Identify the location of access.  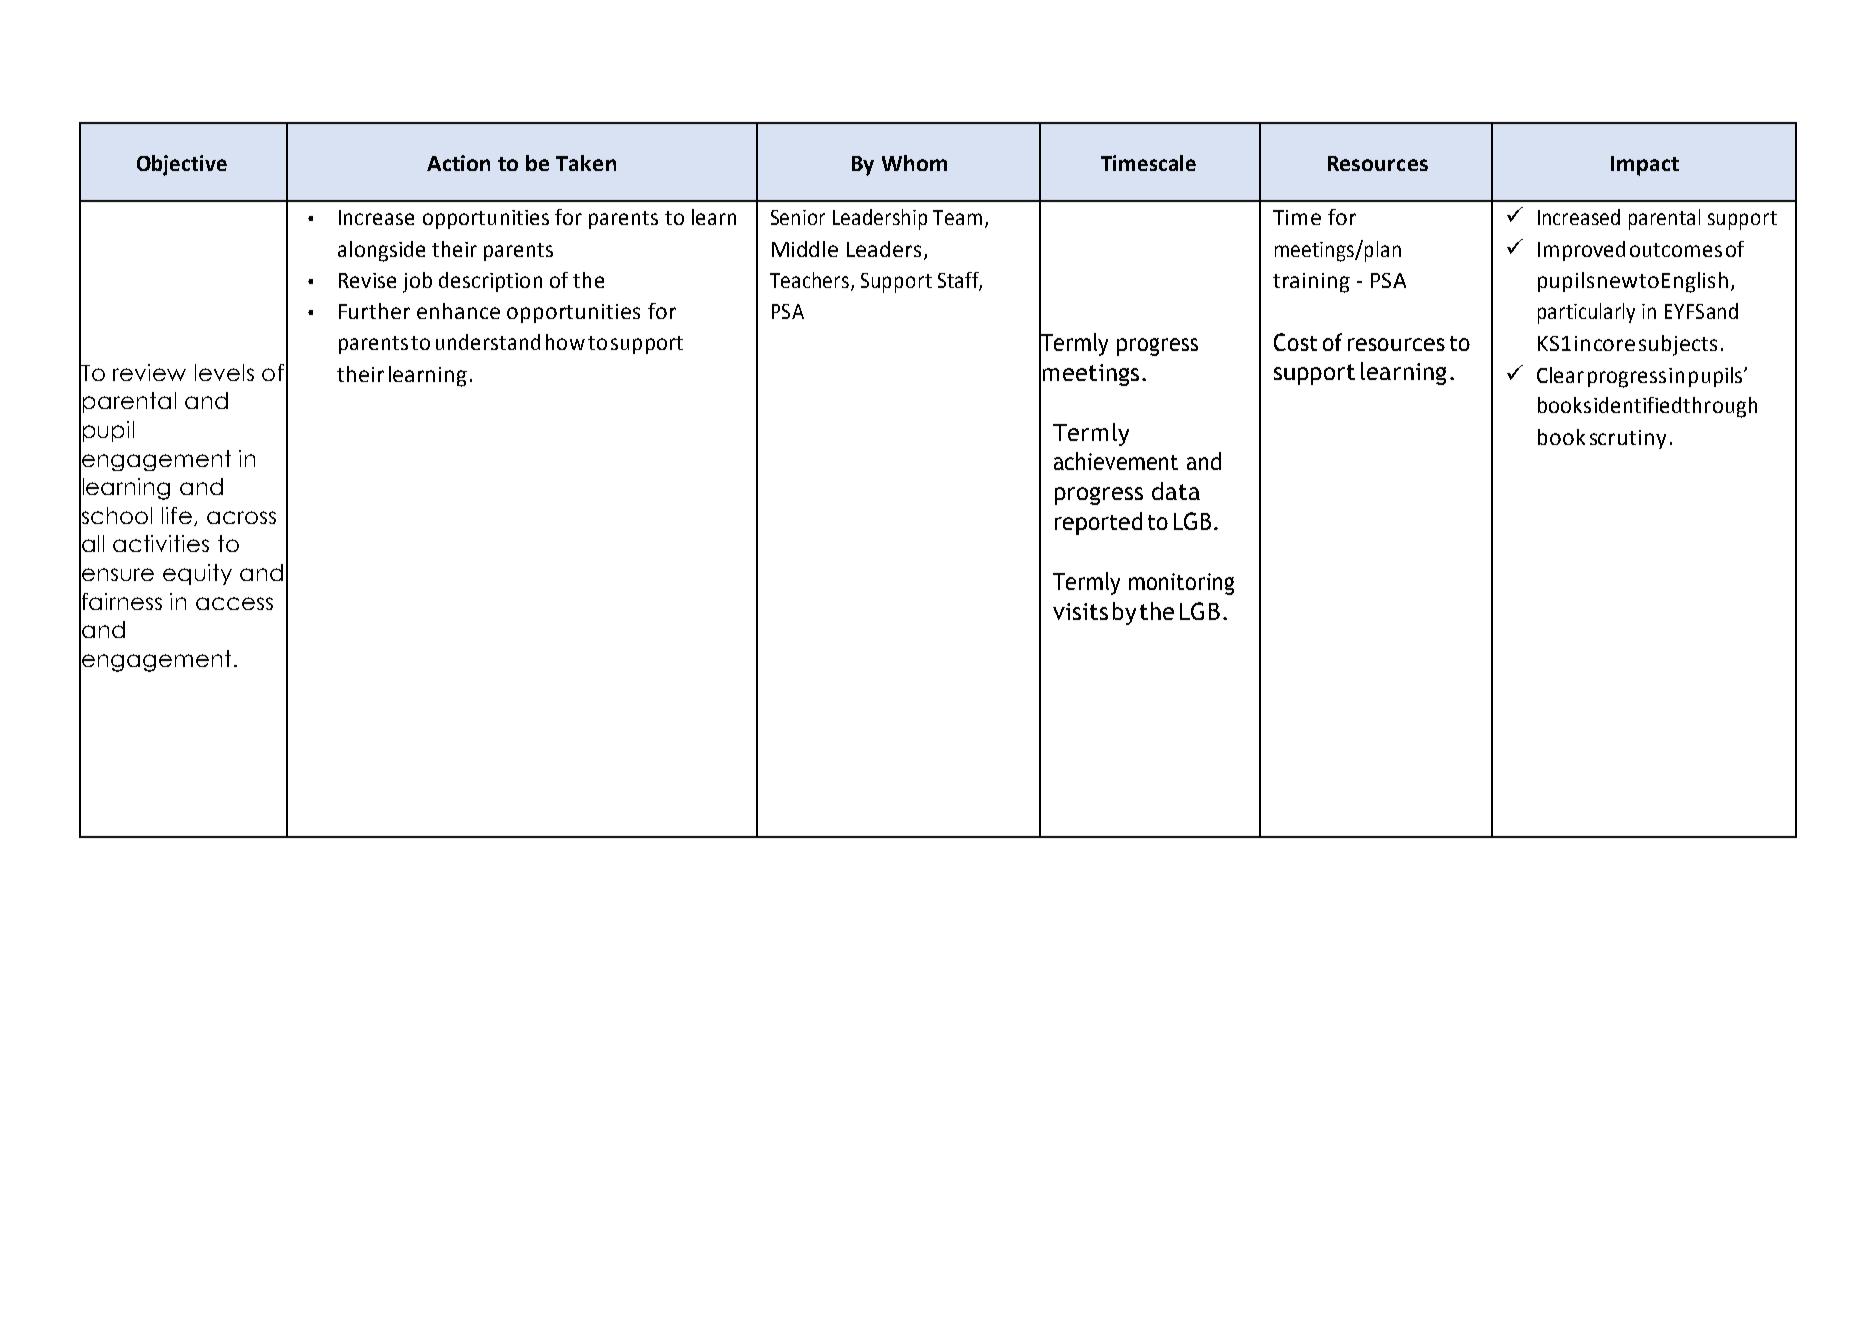
(234, 603).
